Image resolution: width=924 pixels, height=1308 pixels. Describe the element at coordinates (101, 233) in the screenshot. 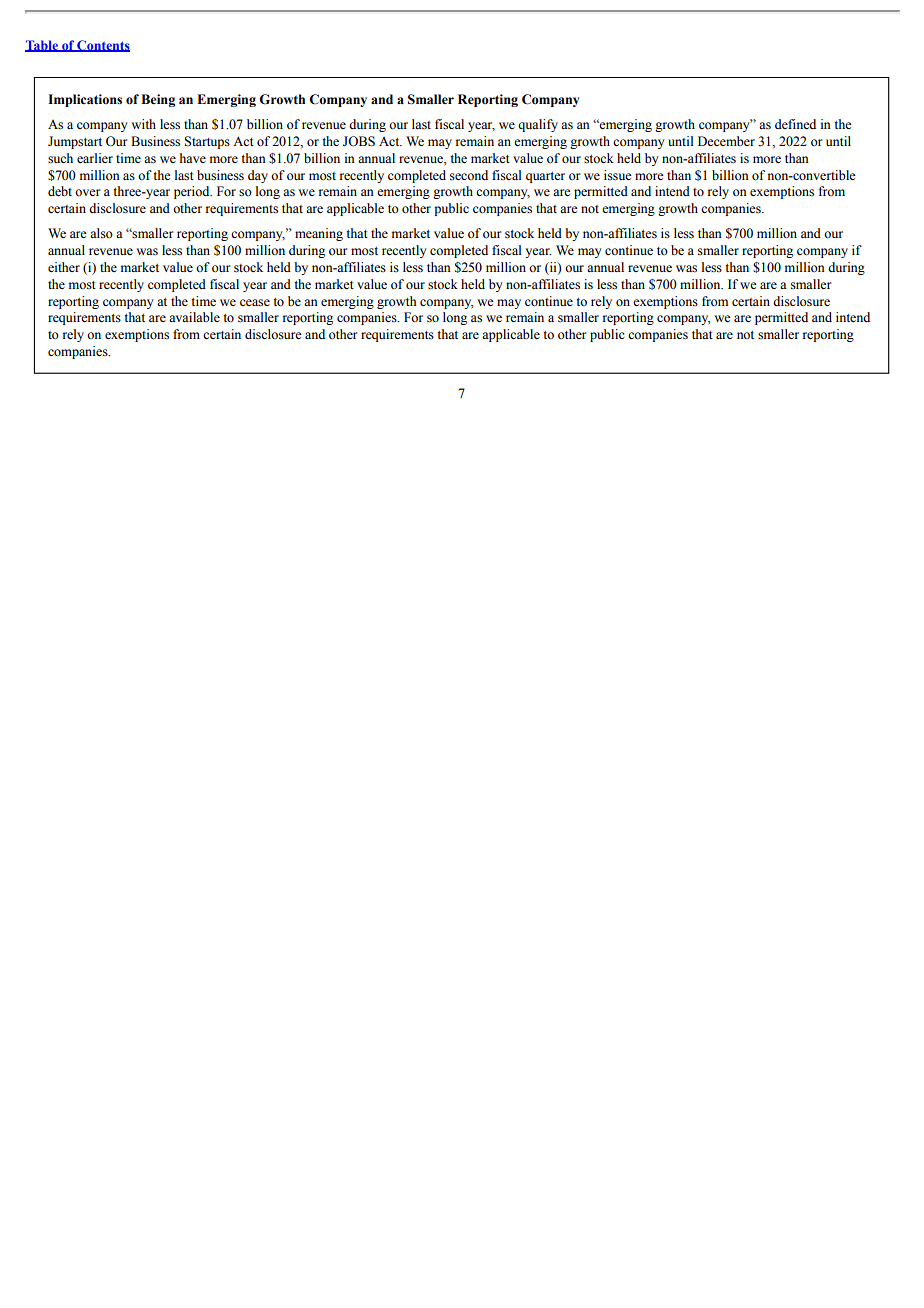

I see `also` at that location.
